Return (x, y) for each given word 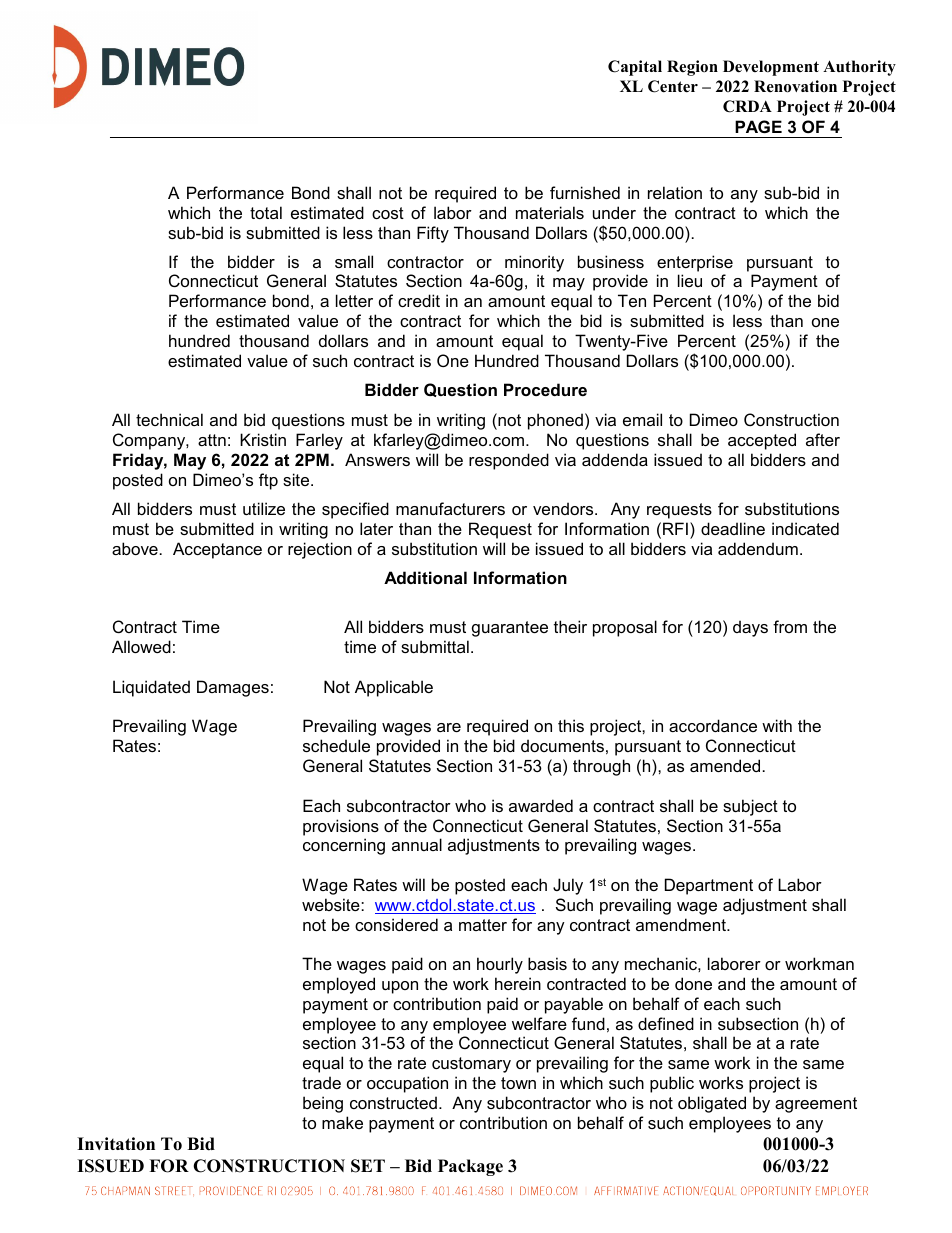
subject (750, 807)
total (266, 212)
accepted (762, 441)
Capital (635, 68)
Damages (233, 688)
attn (212, 440)
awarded (541, 805)
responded (509, 461)
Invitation (116, 1144)
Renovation (795, 86)
